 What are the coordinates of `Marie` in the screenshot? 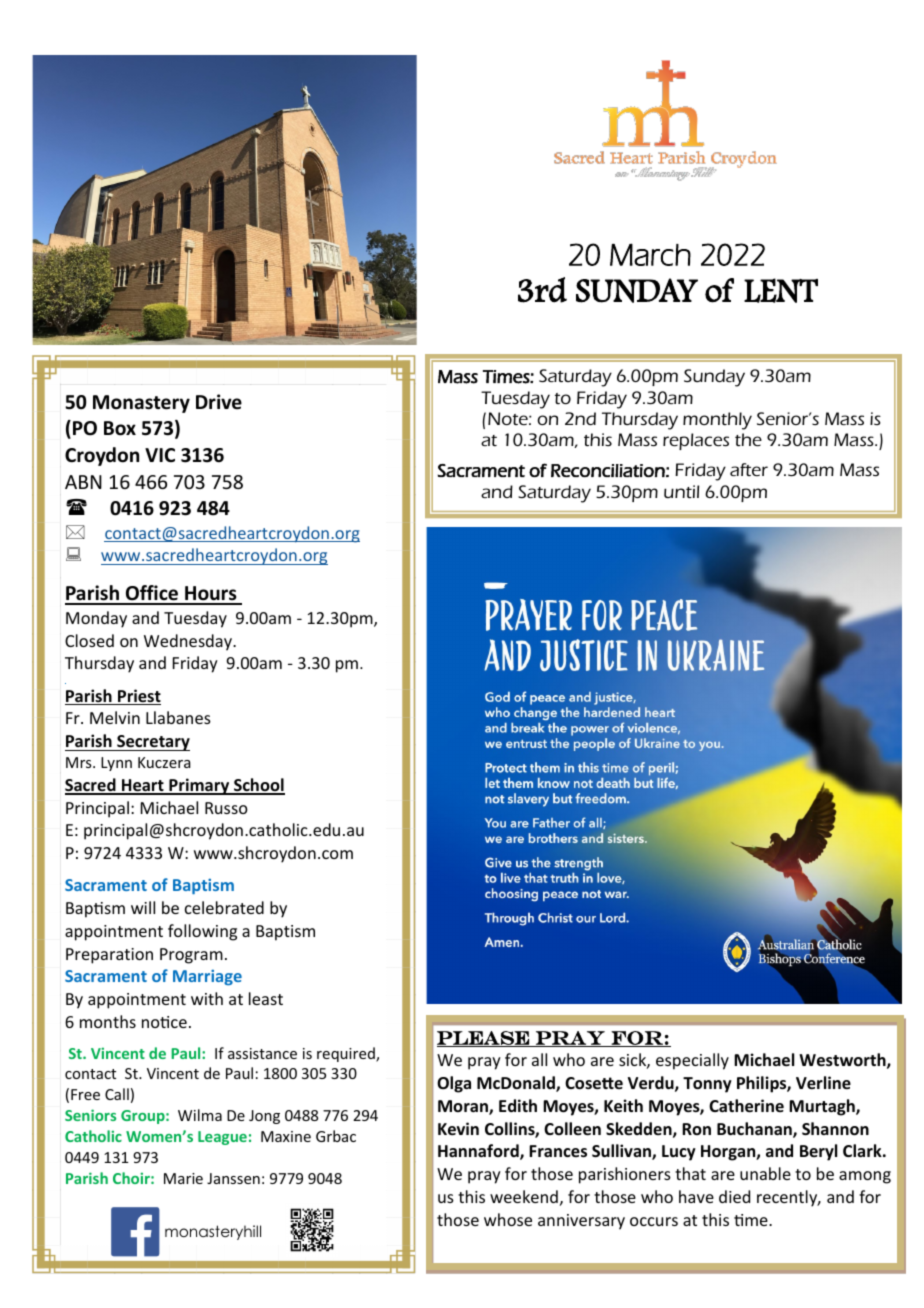 It's located at (183, 1178).
